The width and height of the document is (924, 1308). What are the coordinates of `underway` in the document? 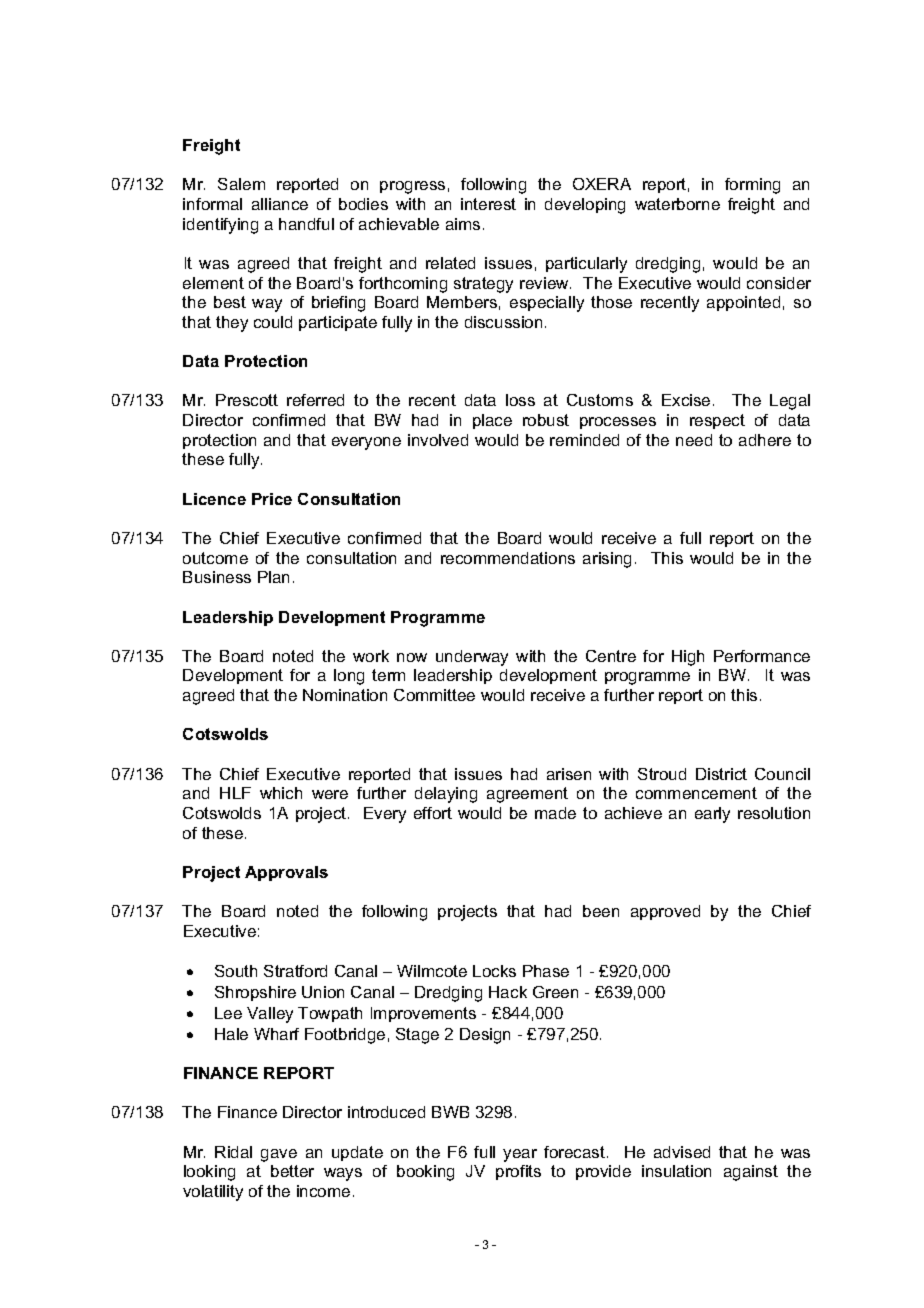 It's located at (472, 658).
